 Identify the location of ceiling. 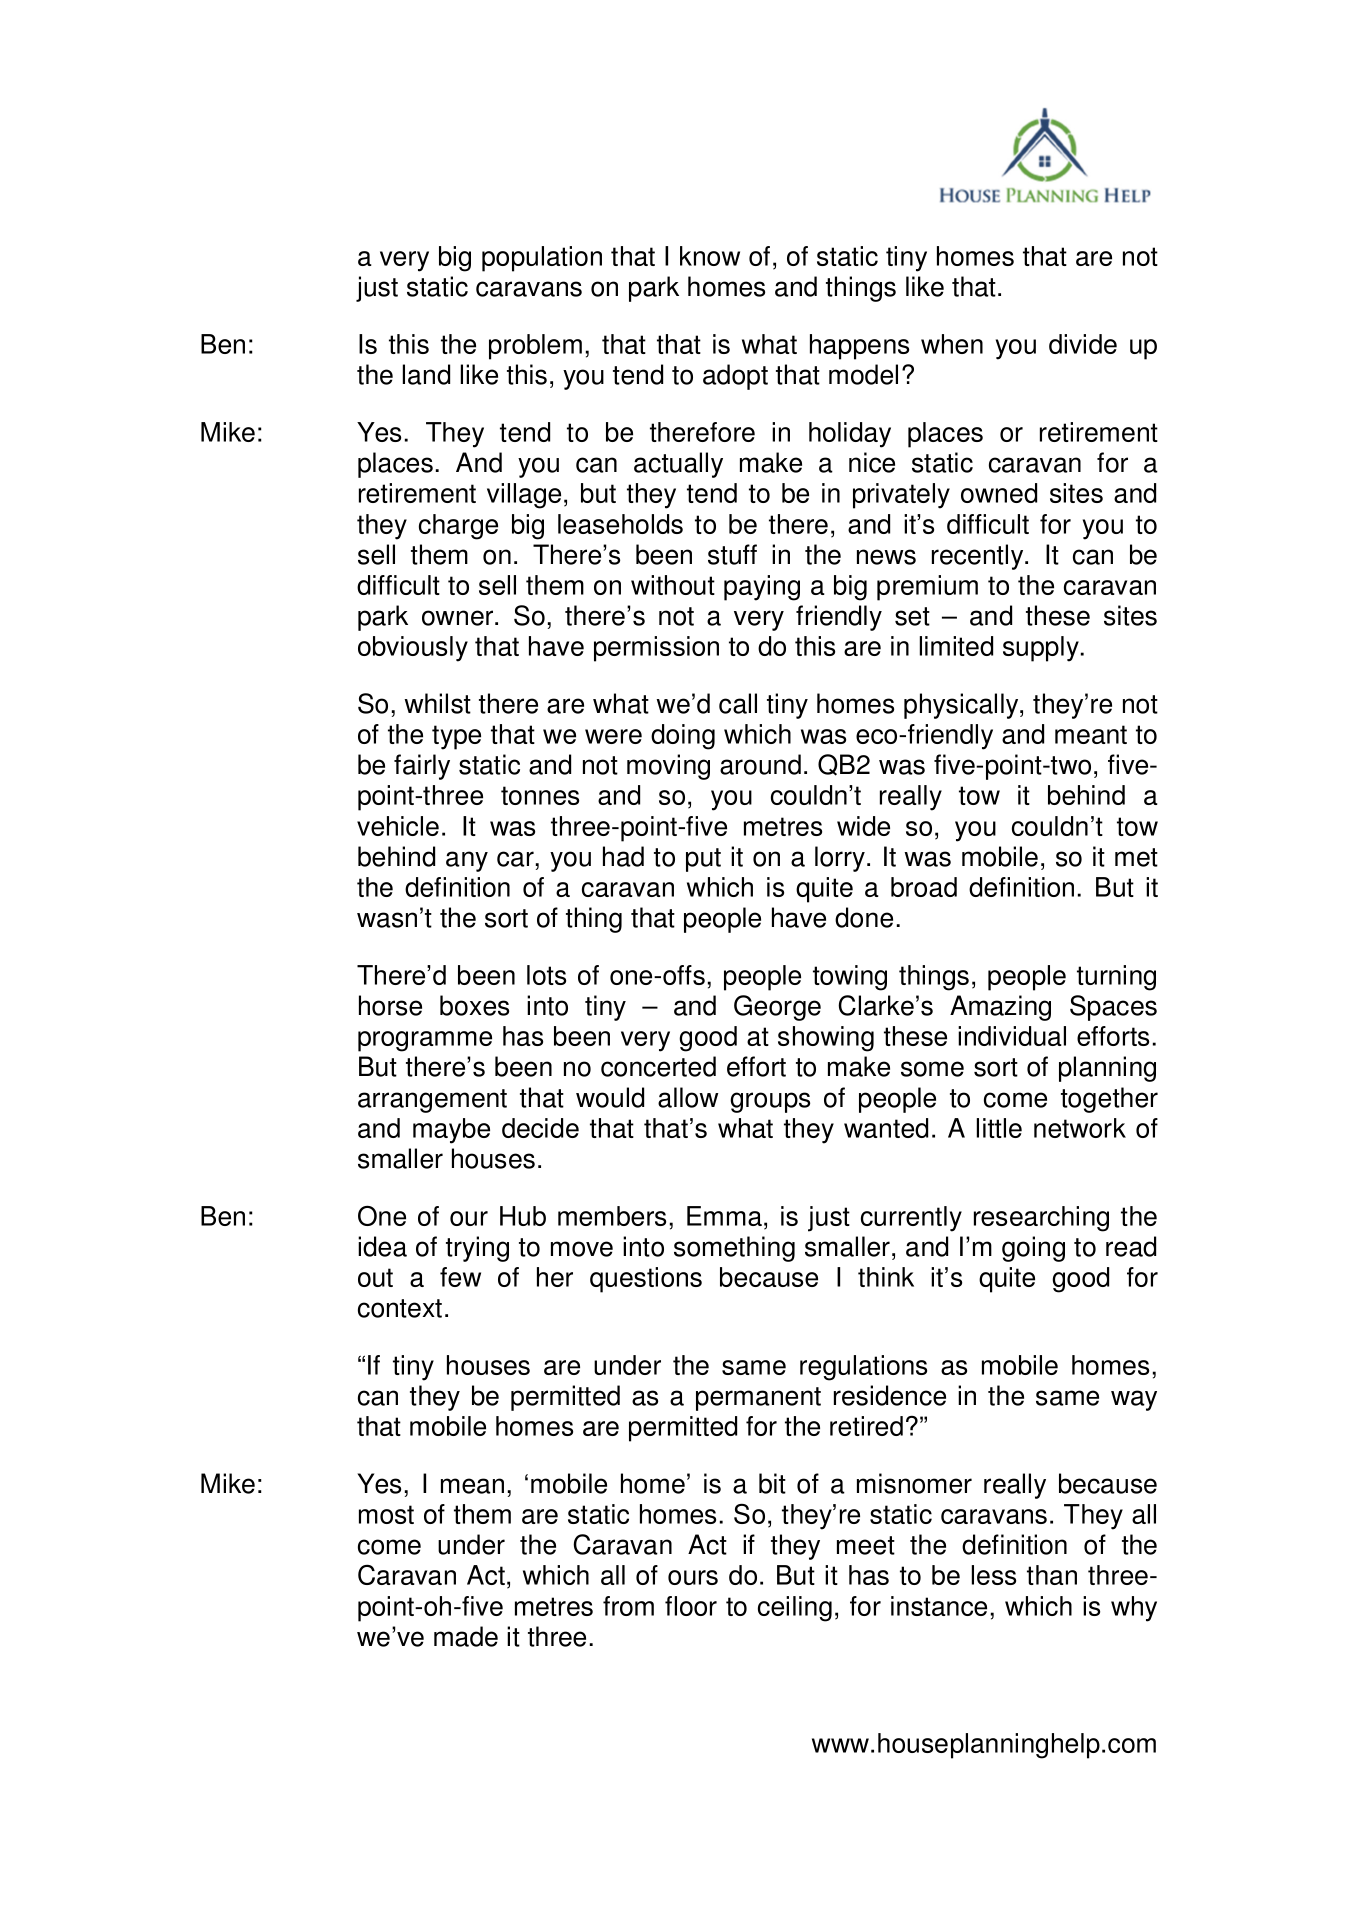
(795, 1609).
